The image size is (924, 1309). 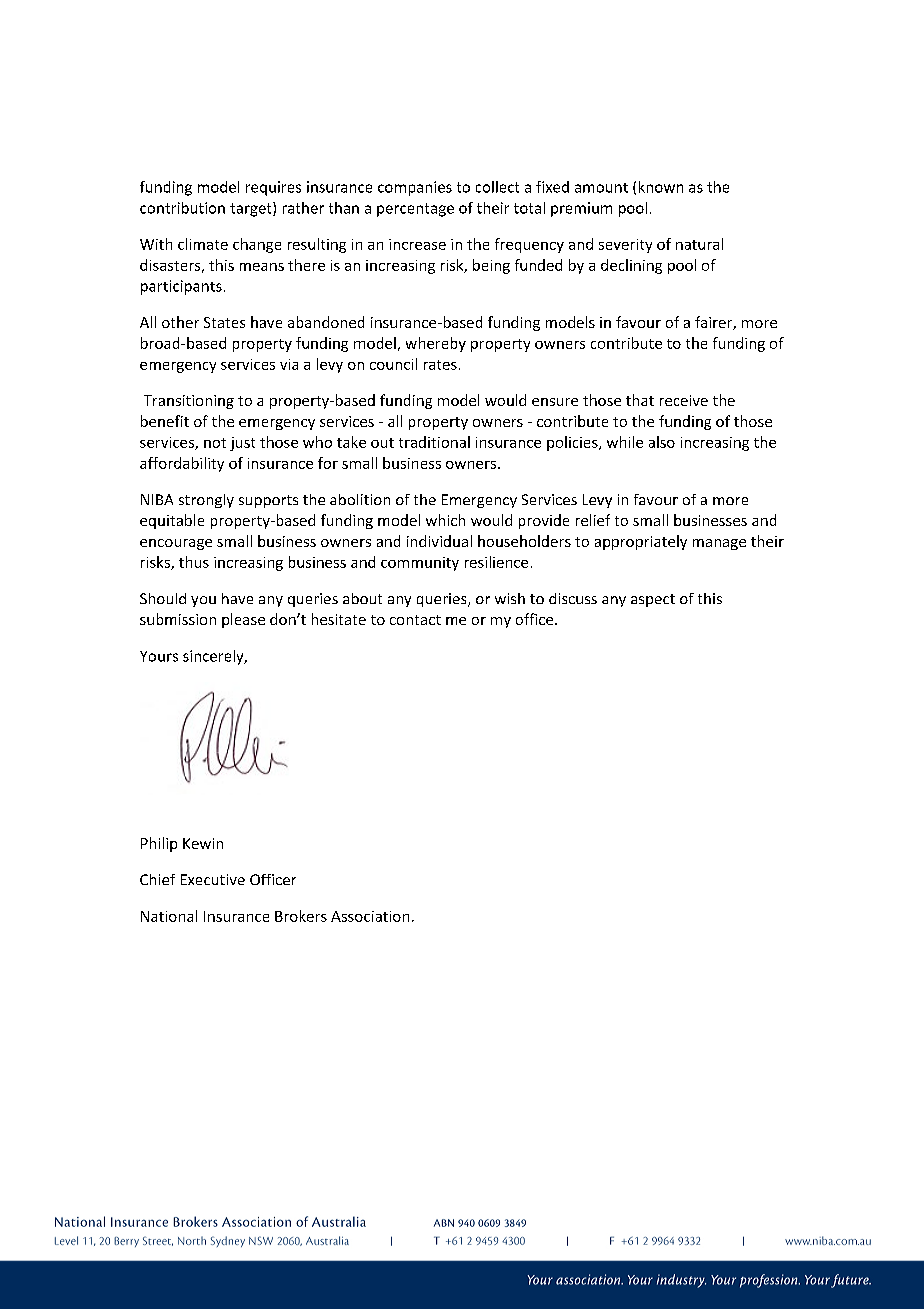 What do you see at coordinates (440, 365) in the screenshot?
I see `rates` at bounding box center [440, 365].
